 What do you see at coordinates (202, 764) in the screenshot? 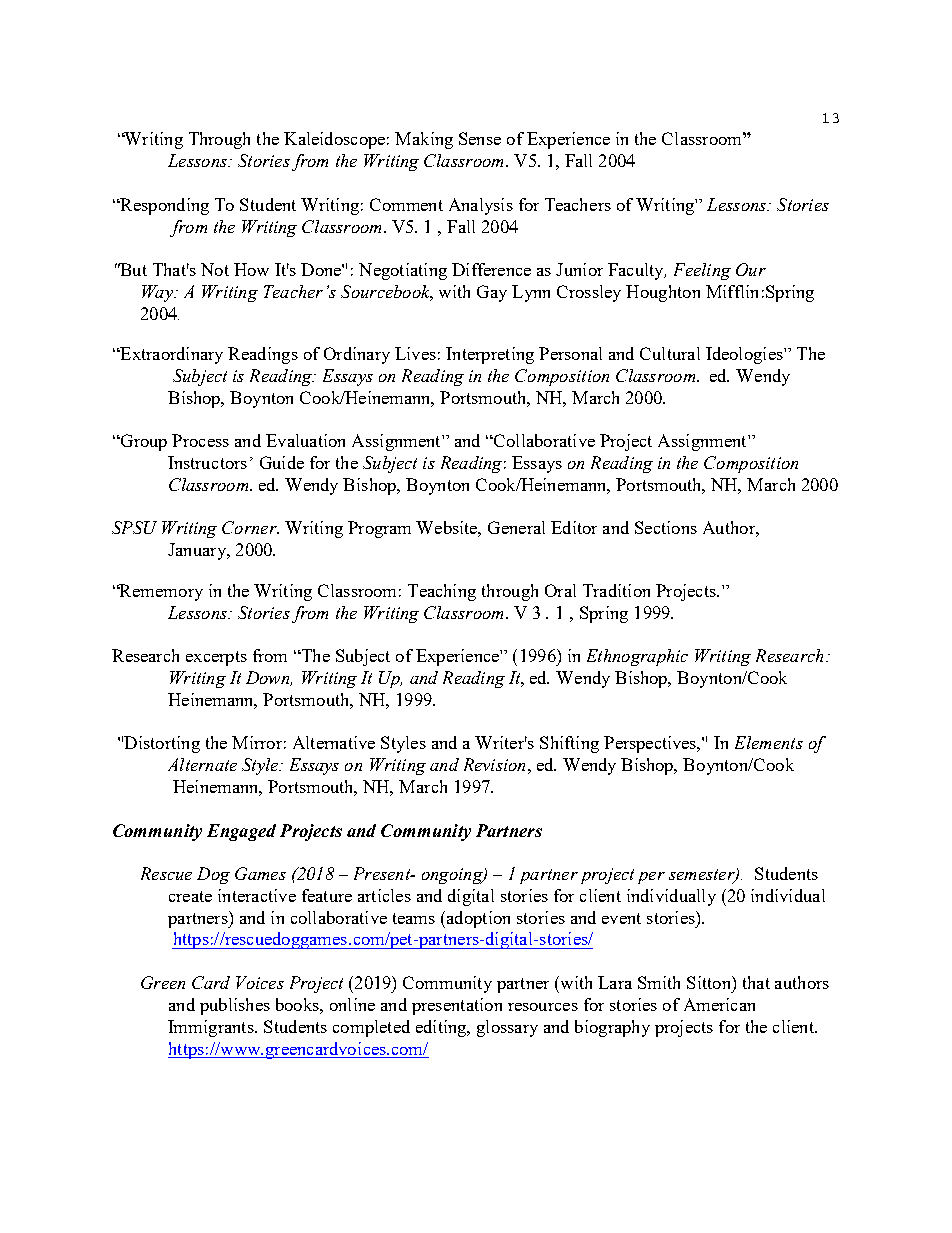
I see `Alternate` at bounding box center [202, 764].
